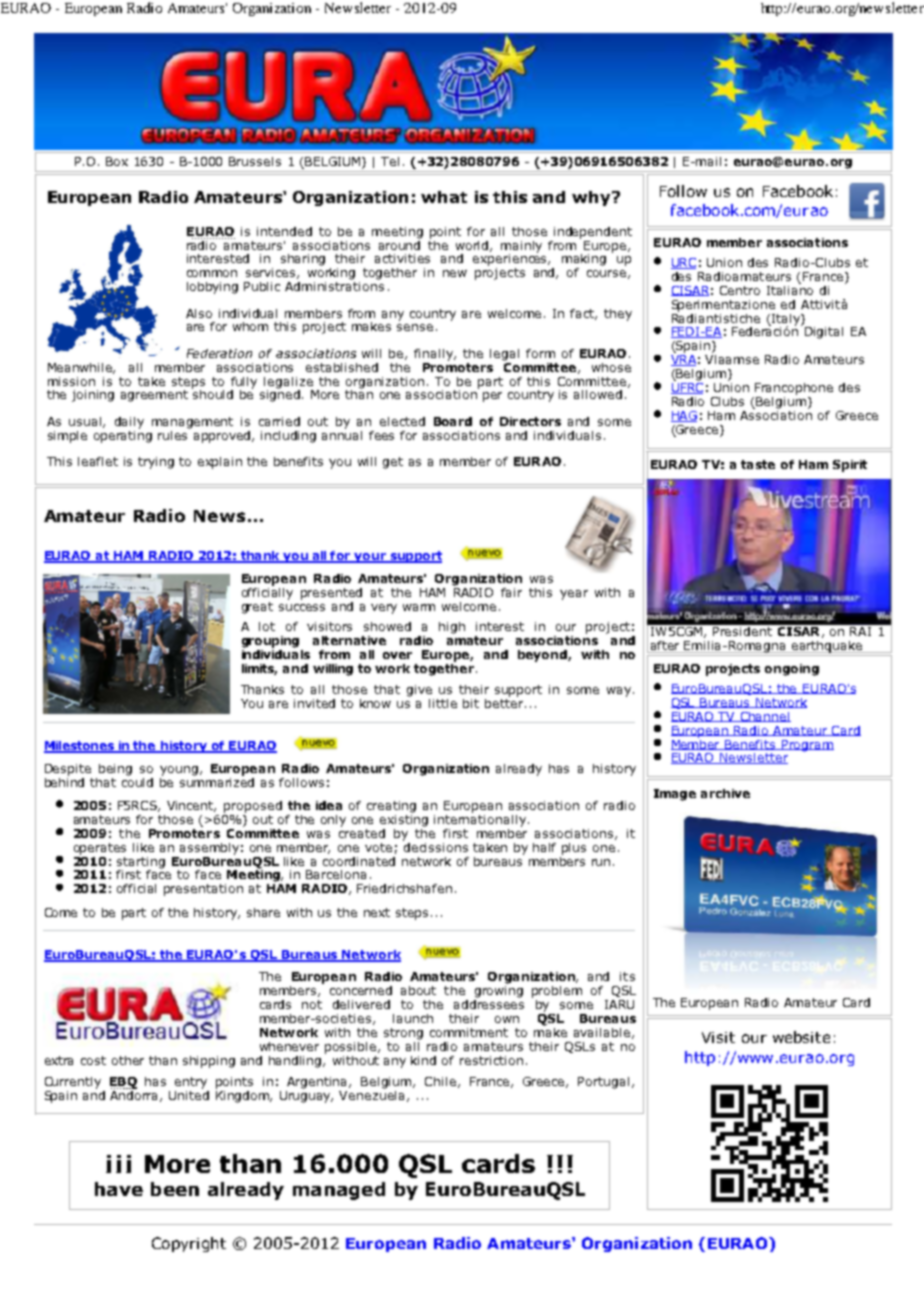 The width and height of the screenshot is (924, 1308). What do you see at coordinates (603, 1083) in the screenshot?
I see `Portugal` at bounding box center [603, 1083].
